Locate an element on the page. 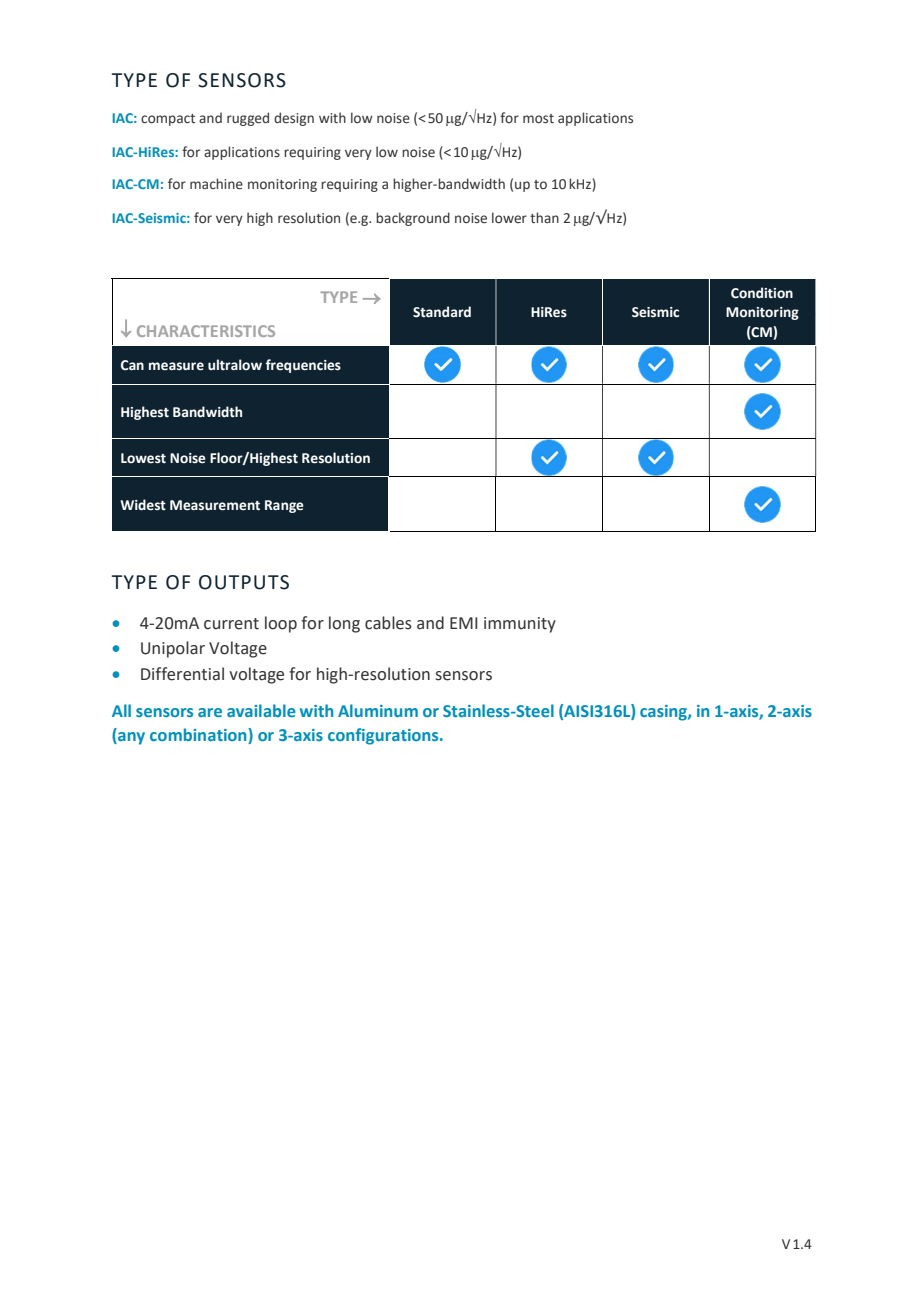 This document has width=924, height=1308. frequencies is located at coordinates (303, 366).
